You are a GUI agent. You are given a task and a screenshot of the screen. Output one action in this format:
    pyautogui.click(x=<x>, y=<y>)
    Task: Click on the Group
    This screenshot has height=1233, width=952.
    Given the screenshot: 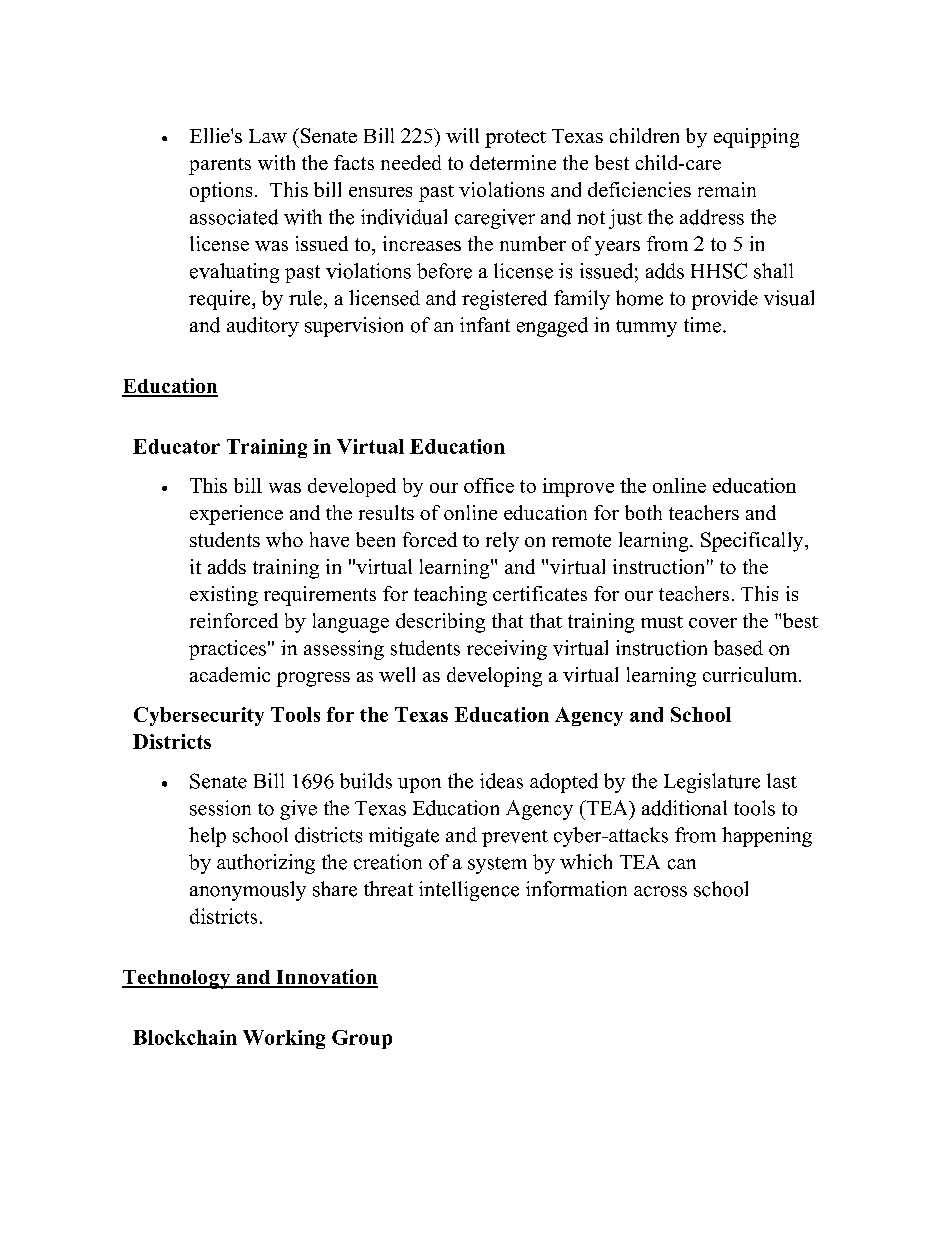 What is the action you would take?
    pyautogui.click(x=362, y=1039)
